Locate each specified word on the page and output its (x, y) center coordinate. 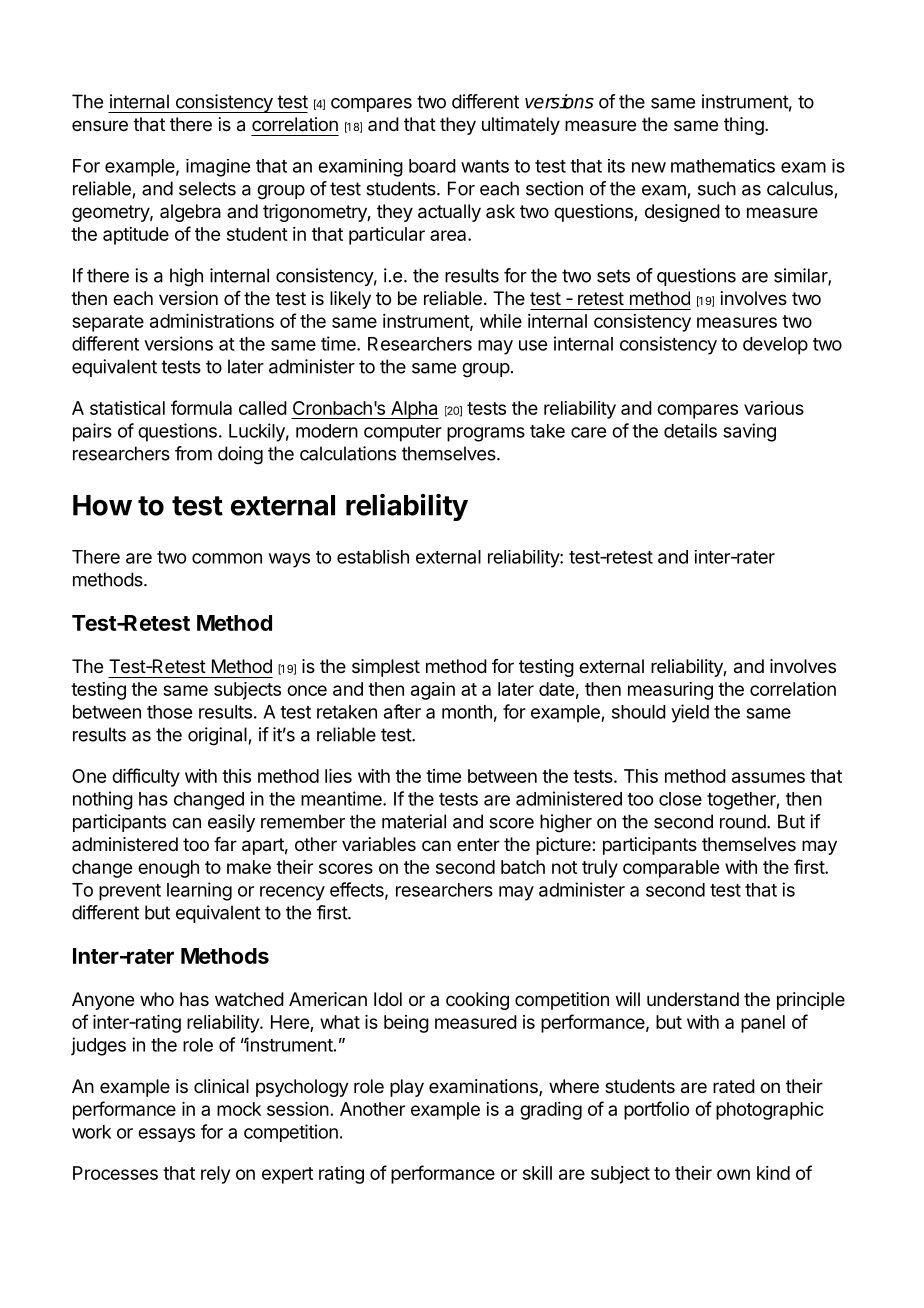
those (169, 712)
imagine (218, 168)
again (433, 691)
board (432, 166)
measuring (670, 691)
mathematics (723, 166)
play (407, 1088)
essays (166, 1135)
